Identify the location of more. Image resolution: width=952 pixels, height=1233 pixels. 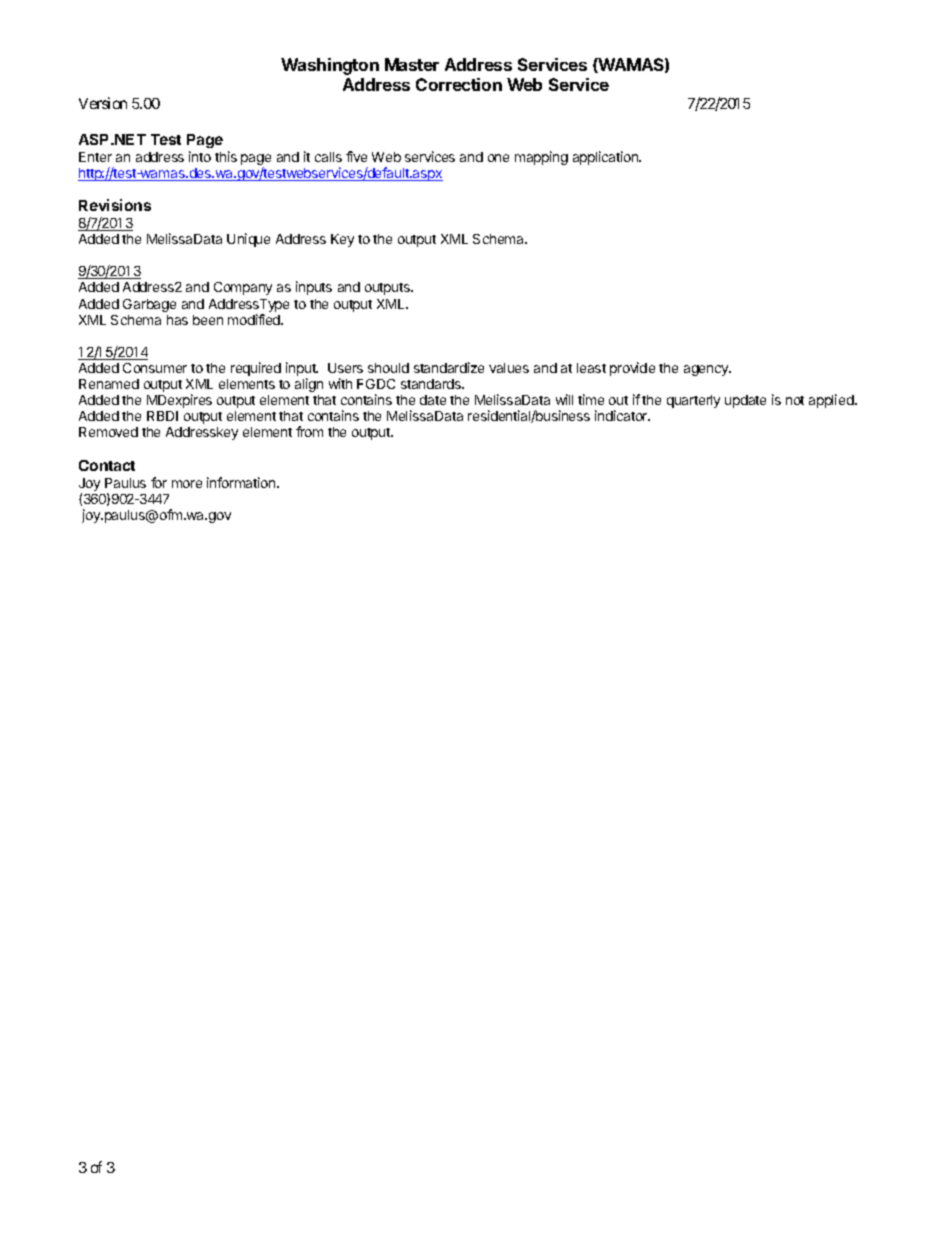
(187, 484).
